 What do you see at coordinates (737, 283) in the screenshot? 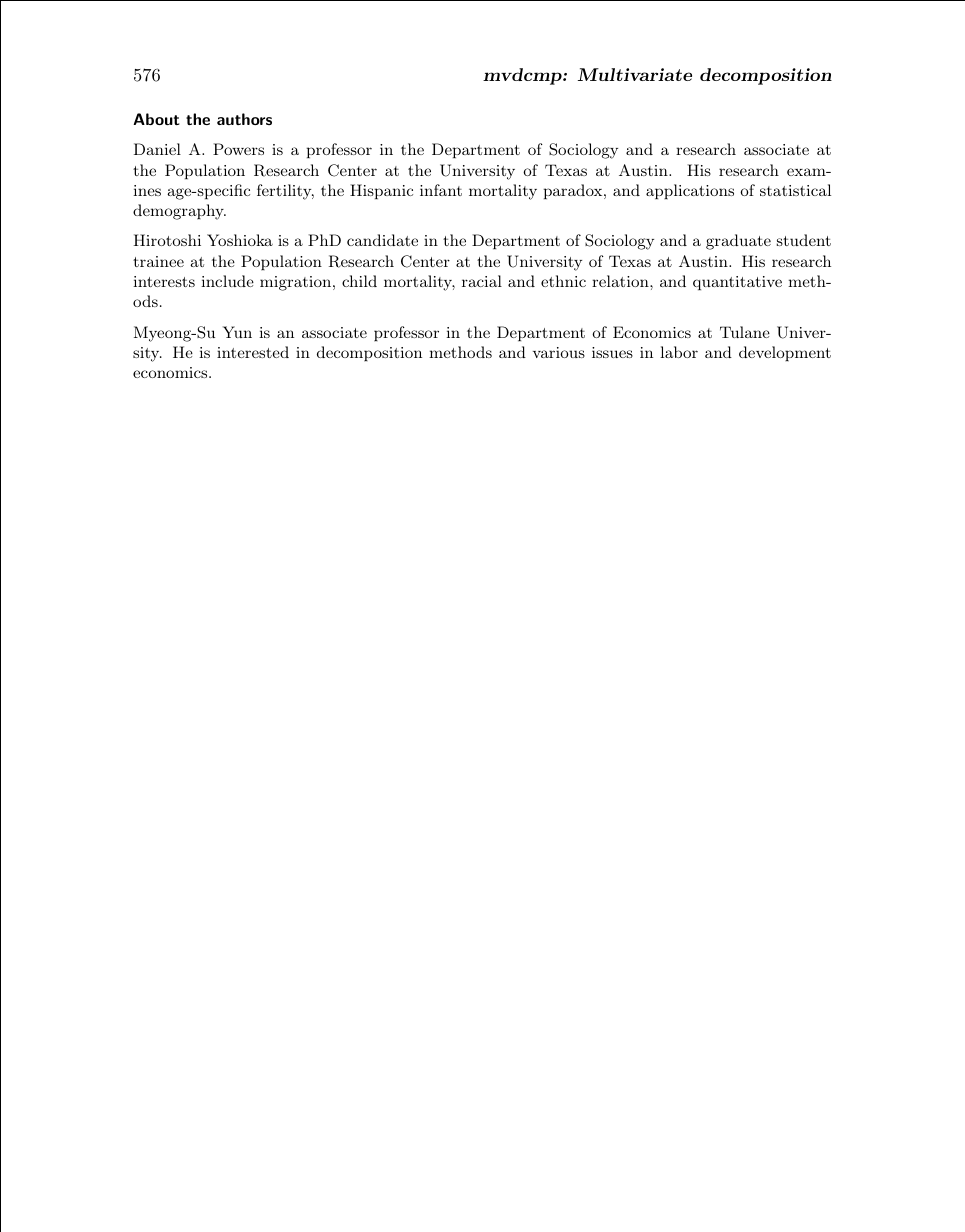
I see `quantitative` at bounding box center [737, 283].
